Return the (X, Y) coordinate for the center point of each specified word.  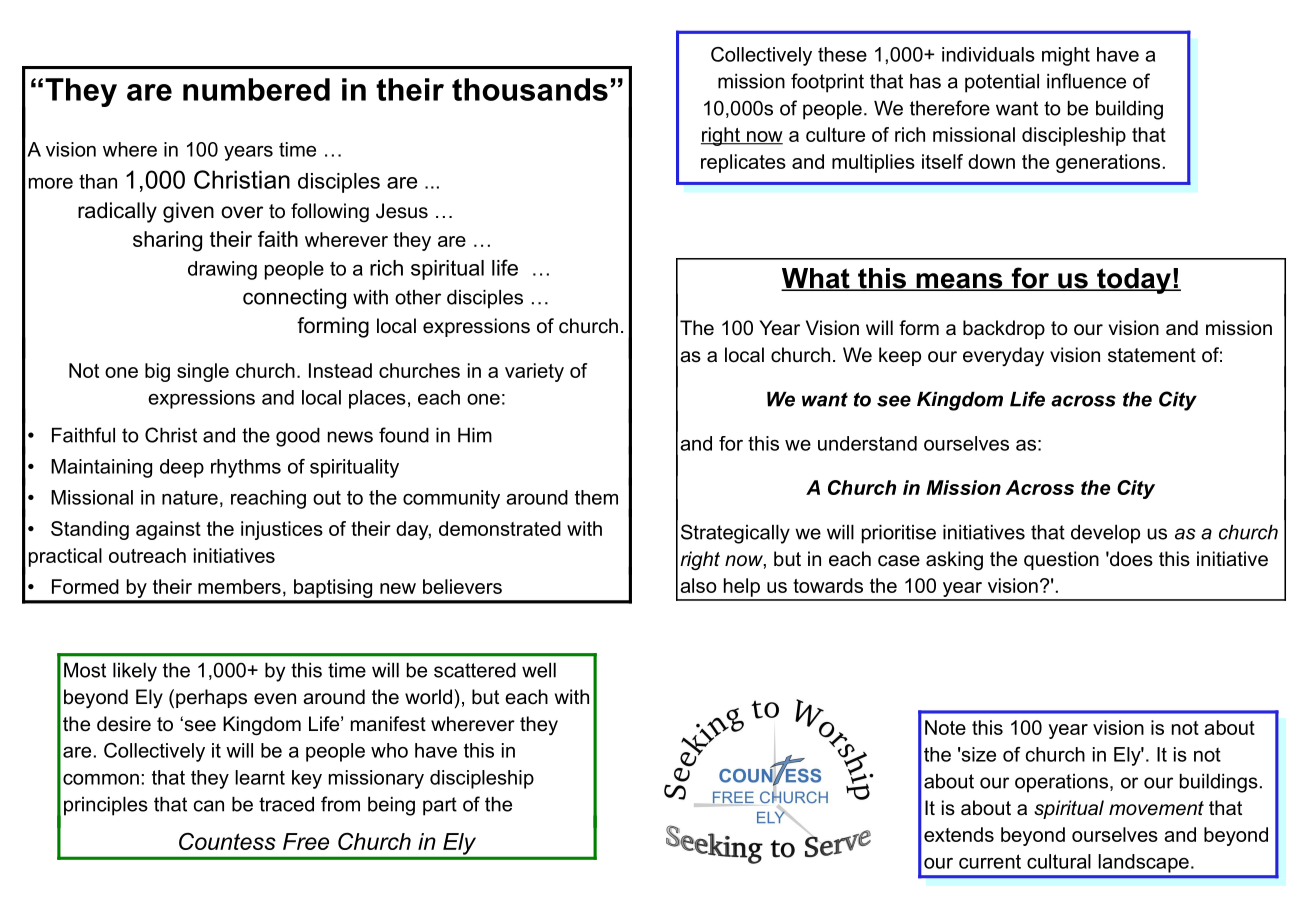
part (440, 806)
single (203, 372)
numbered (256, 89)
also (698, 585)
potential (1002, 83)
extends (959, 834)
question (1061, 560)
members (239, 586)
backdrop (1004, 329)
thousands (530, 89)
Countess (227, 841)
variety (534, 372)
